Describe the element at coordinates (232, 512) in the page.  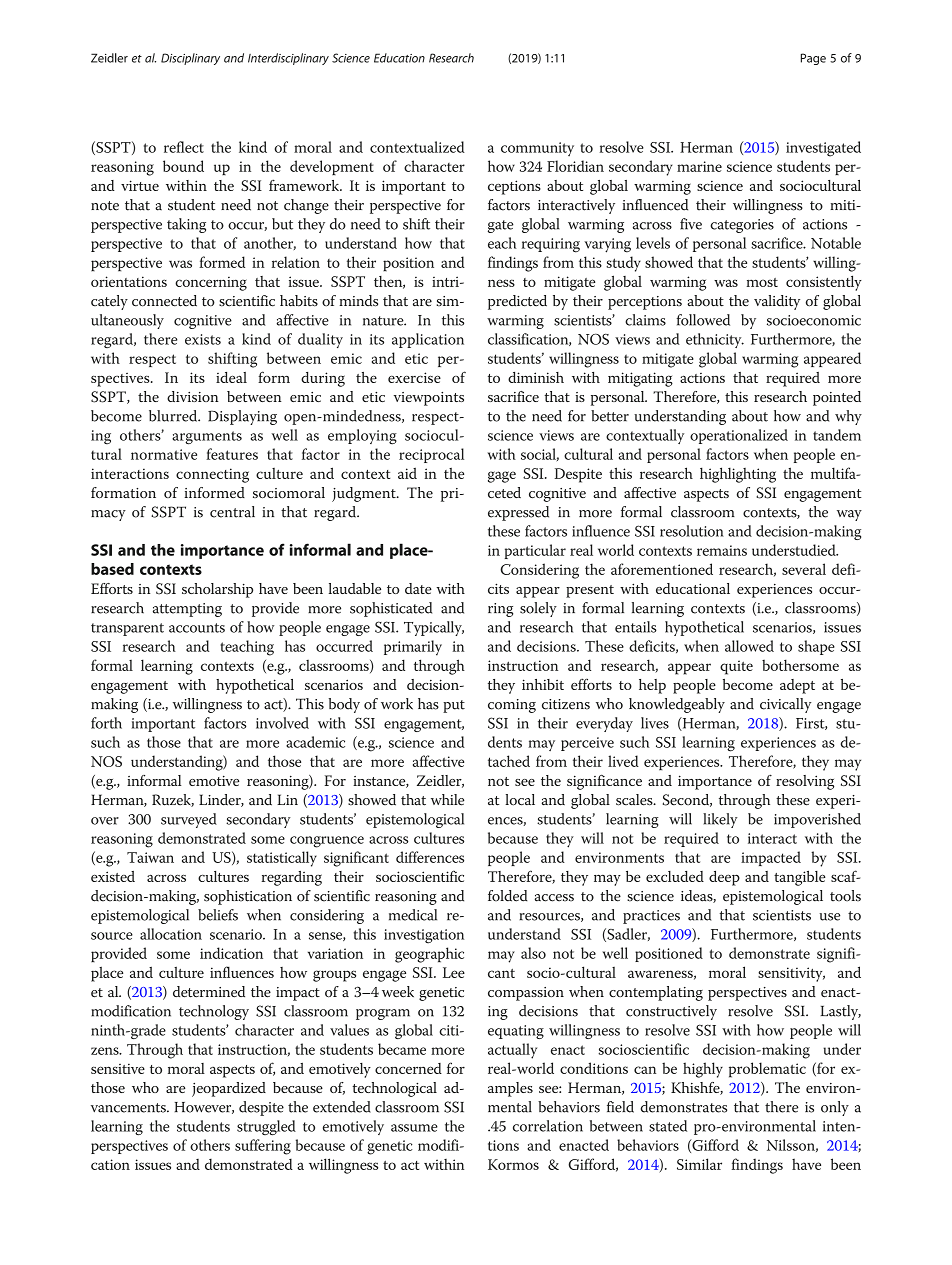
I see `central` at that location.
